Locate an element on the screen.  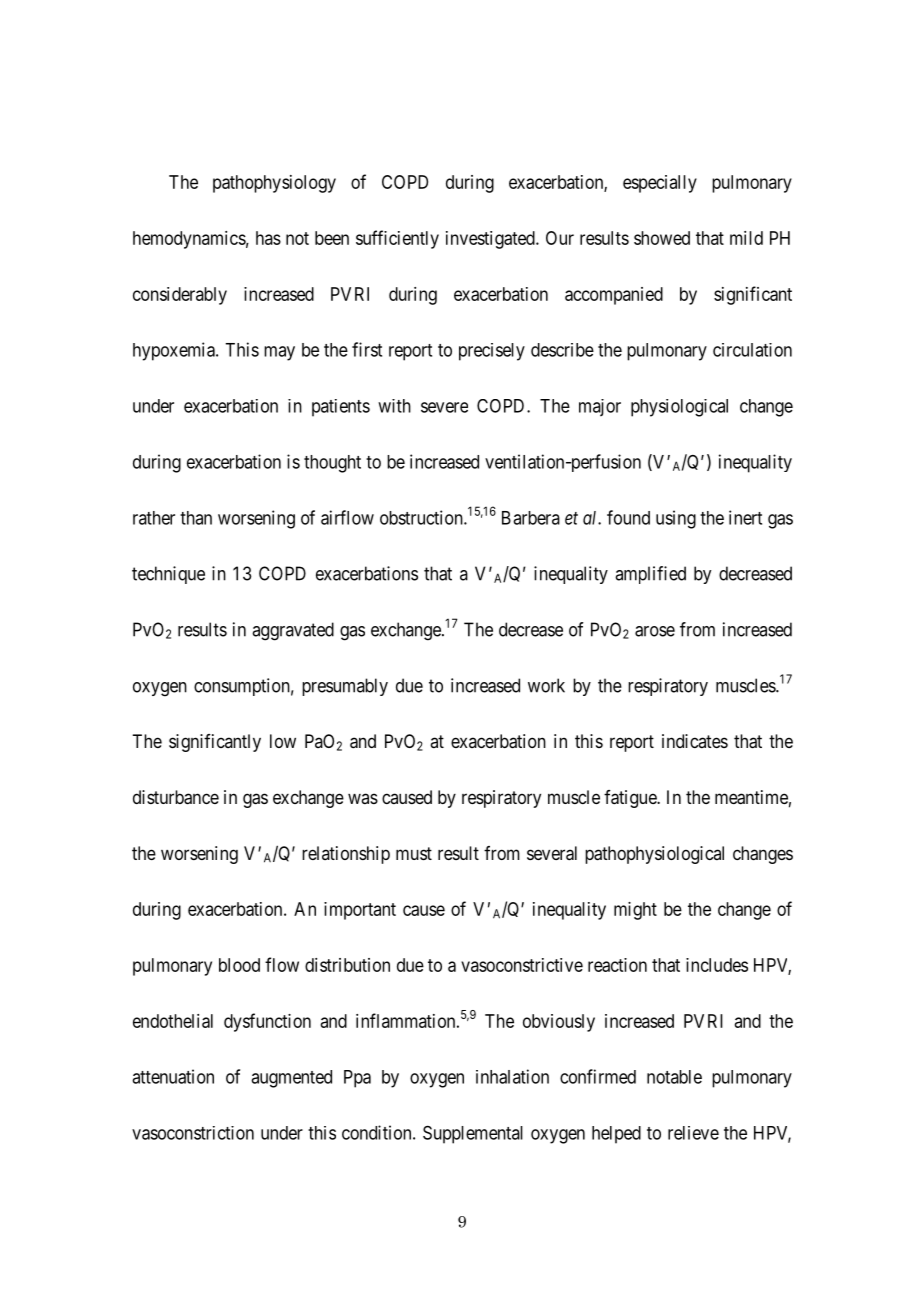
has is located at coordinates (268, 238).
